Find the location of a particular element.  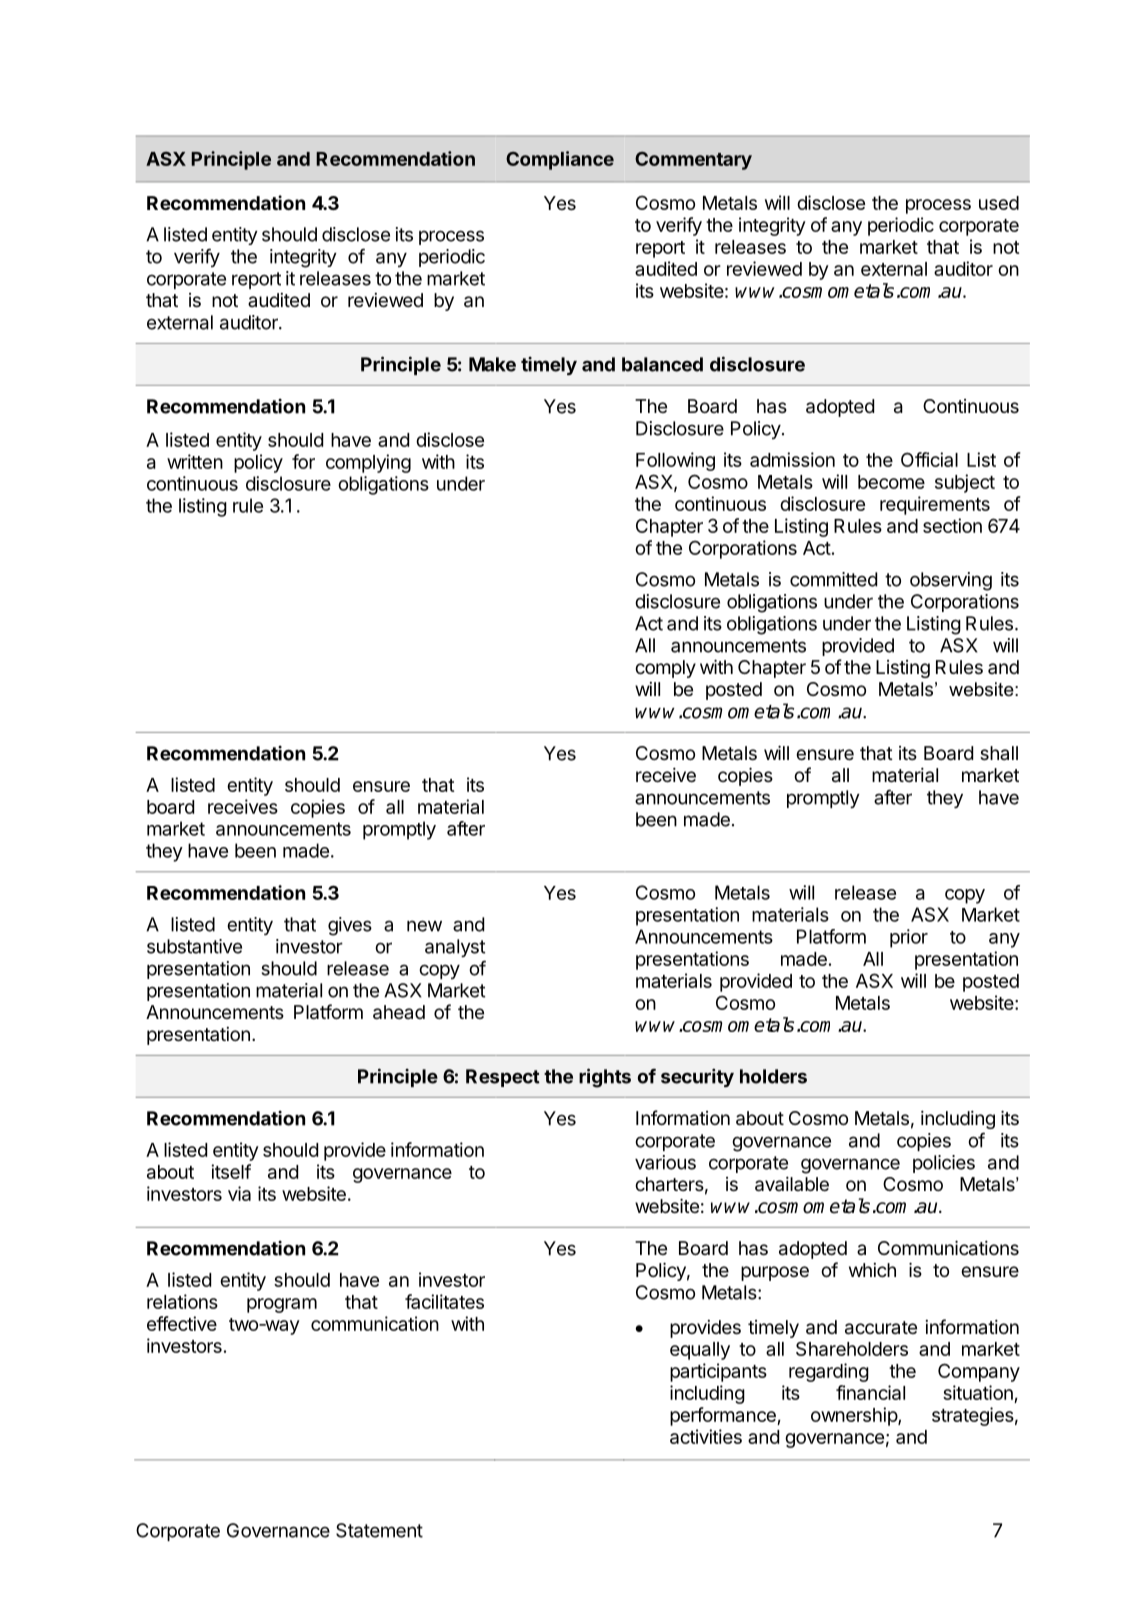

policies is located at coordinates (944, 1164).
